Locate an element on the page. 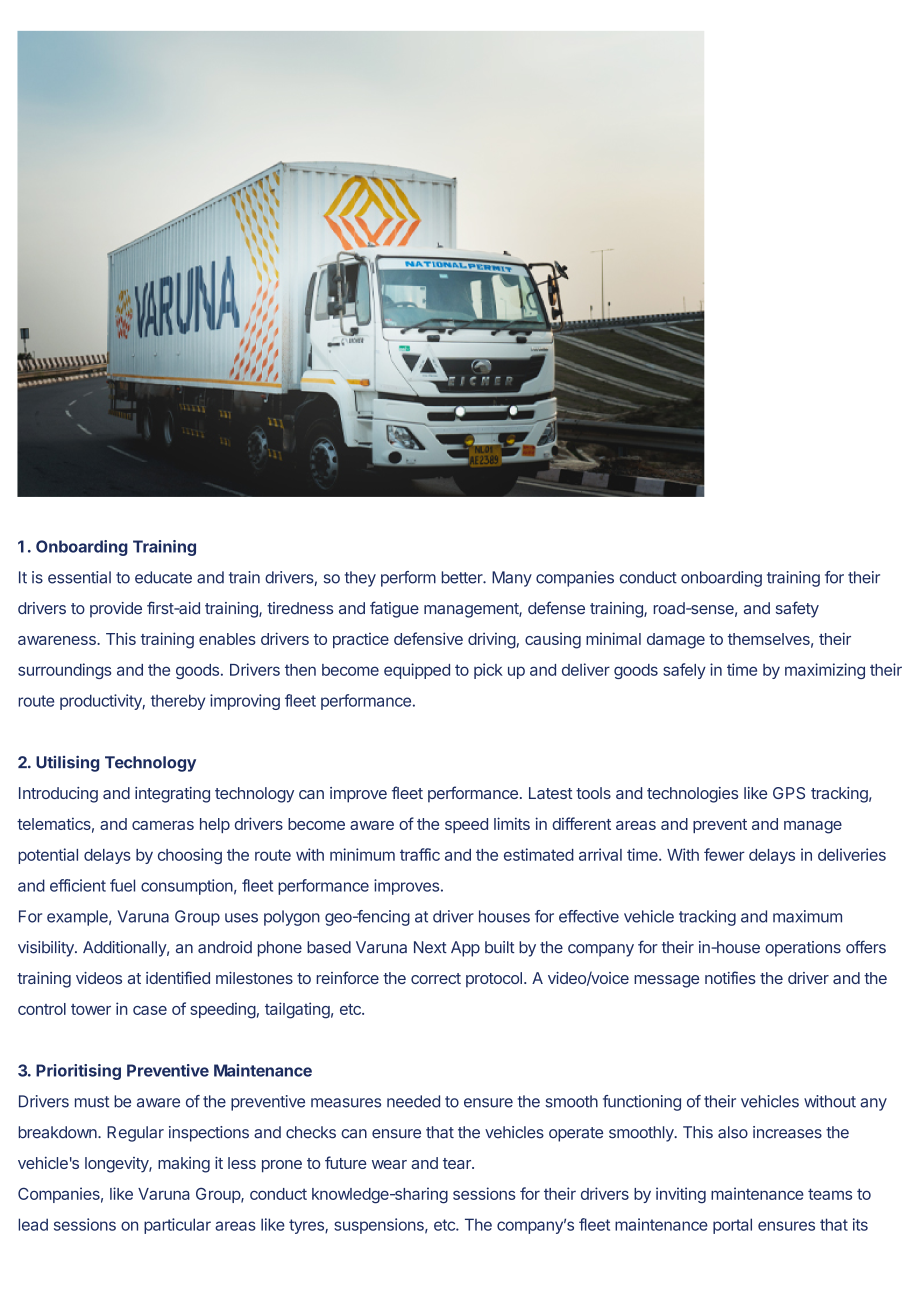 The width and height of the page is (924, 1308). safety is located at coordinates (797, 609).
